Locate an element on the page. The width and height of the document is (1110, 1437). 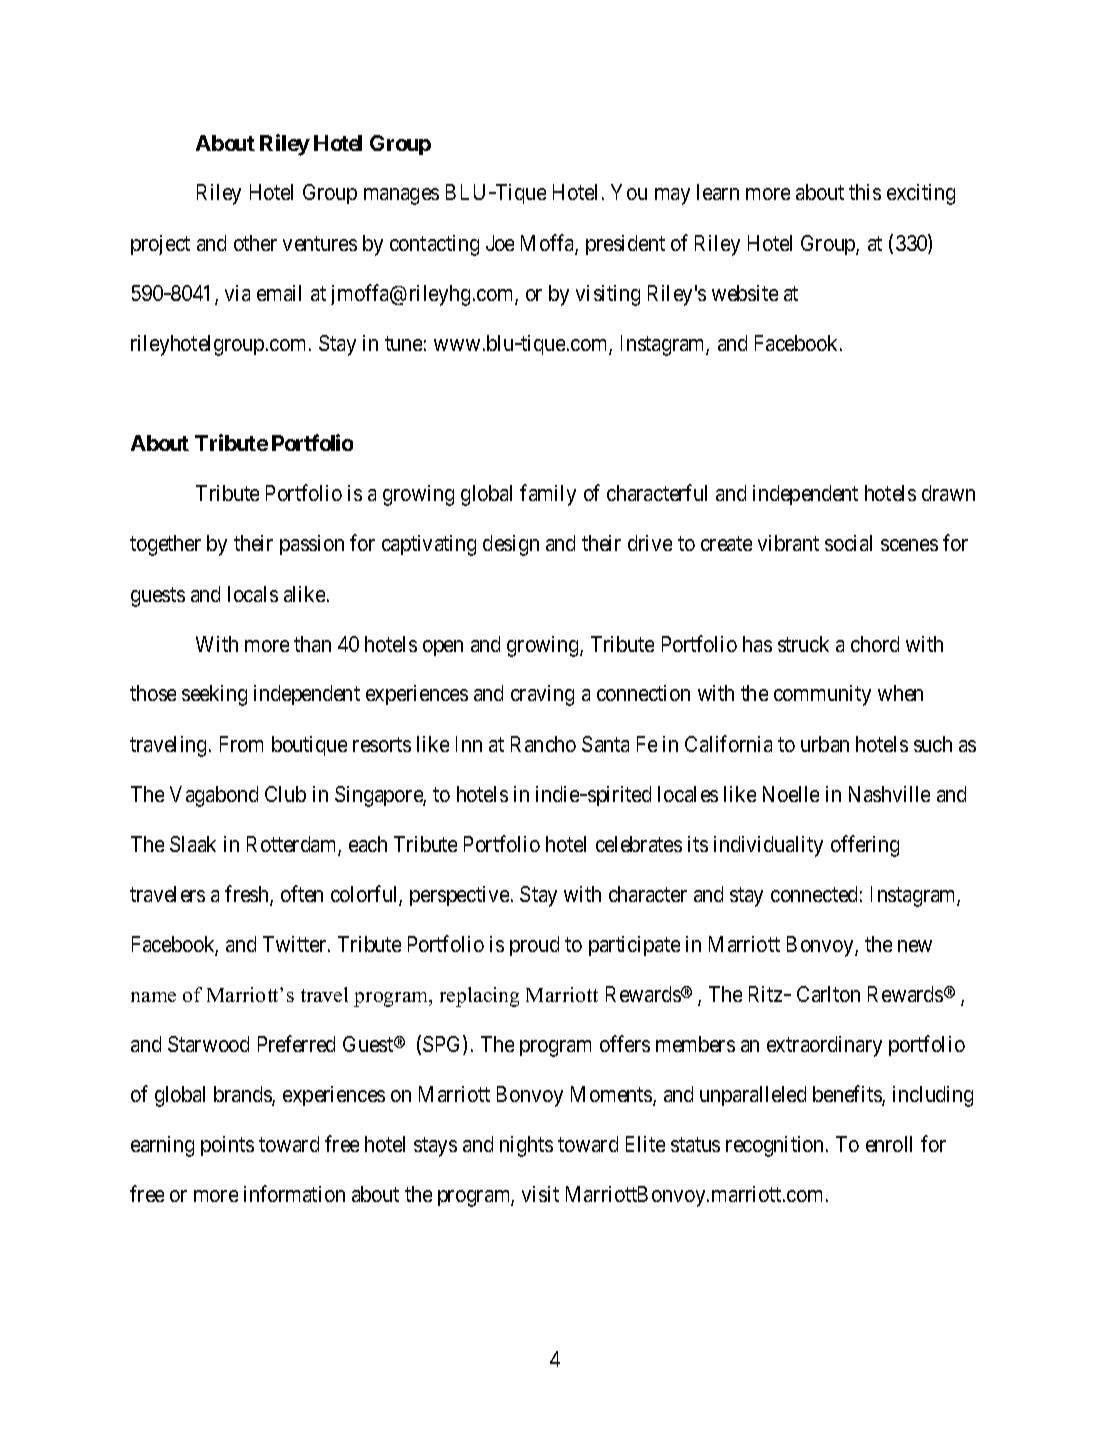
this is located at coordinates (865, 192).
